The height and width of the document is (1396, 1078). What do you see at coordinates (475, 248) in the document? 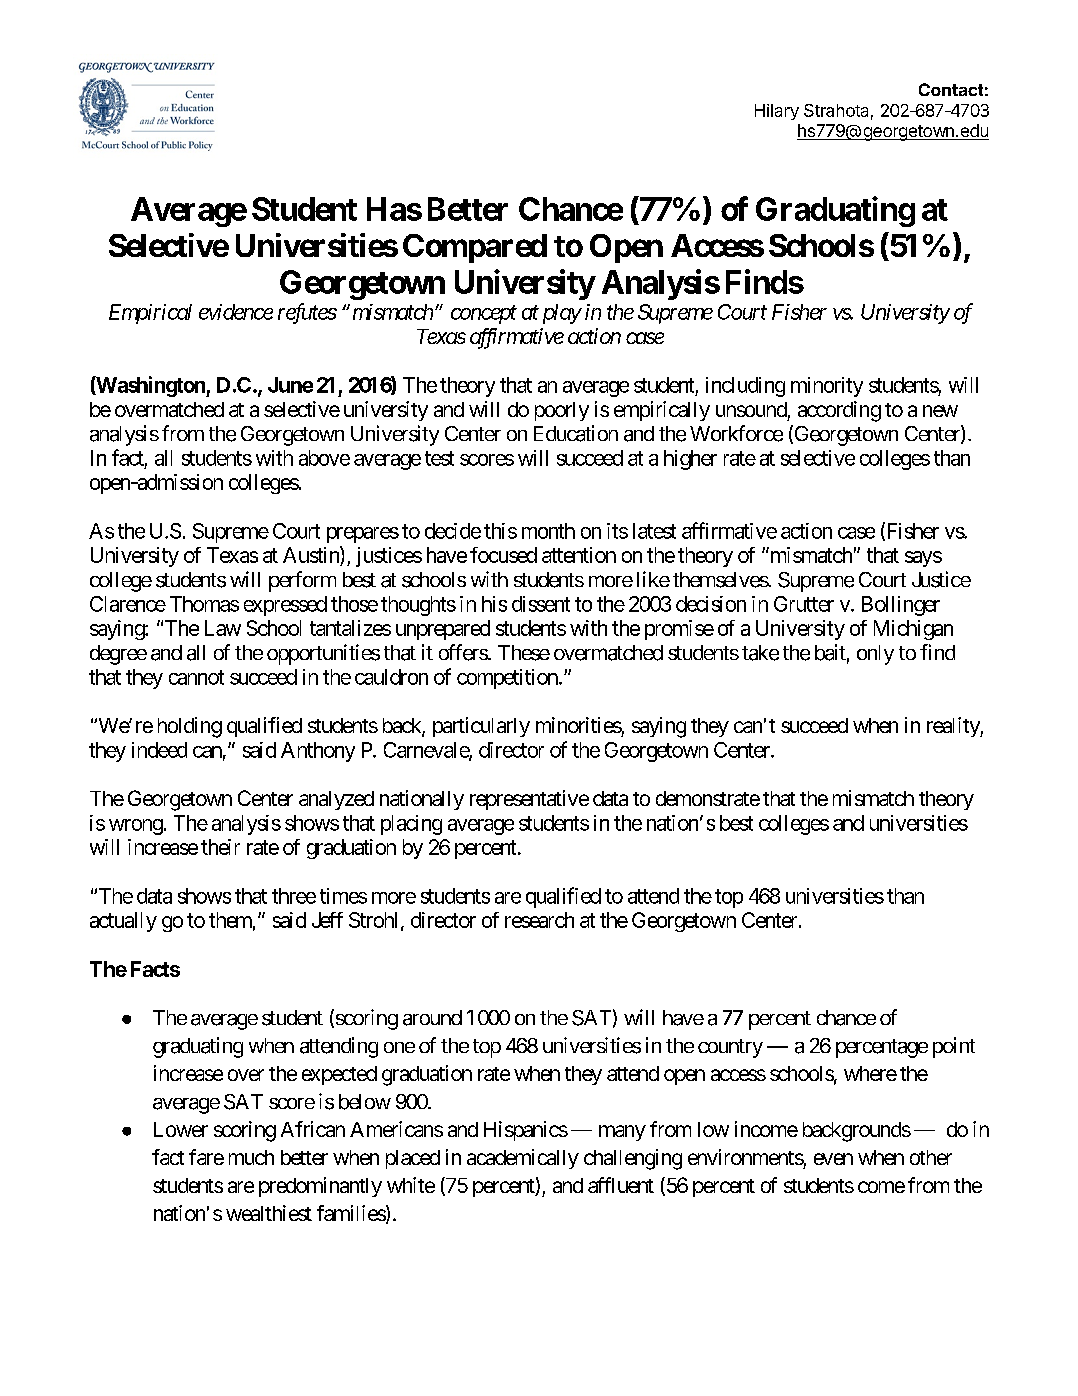
I see `Compared` at bounding box center [475, 248].
